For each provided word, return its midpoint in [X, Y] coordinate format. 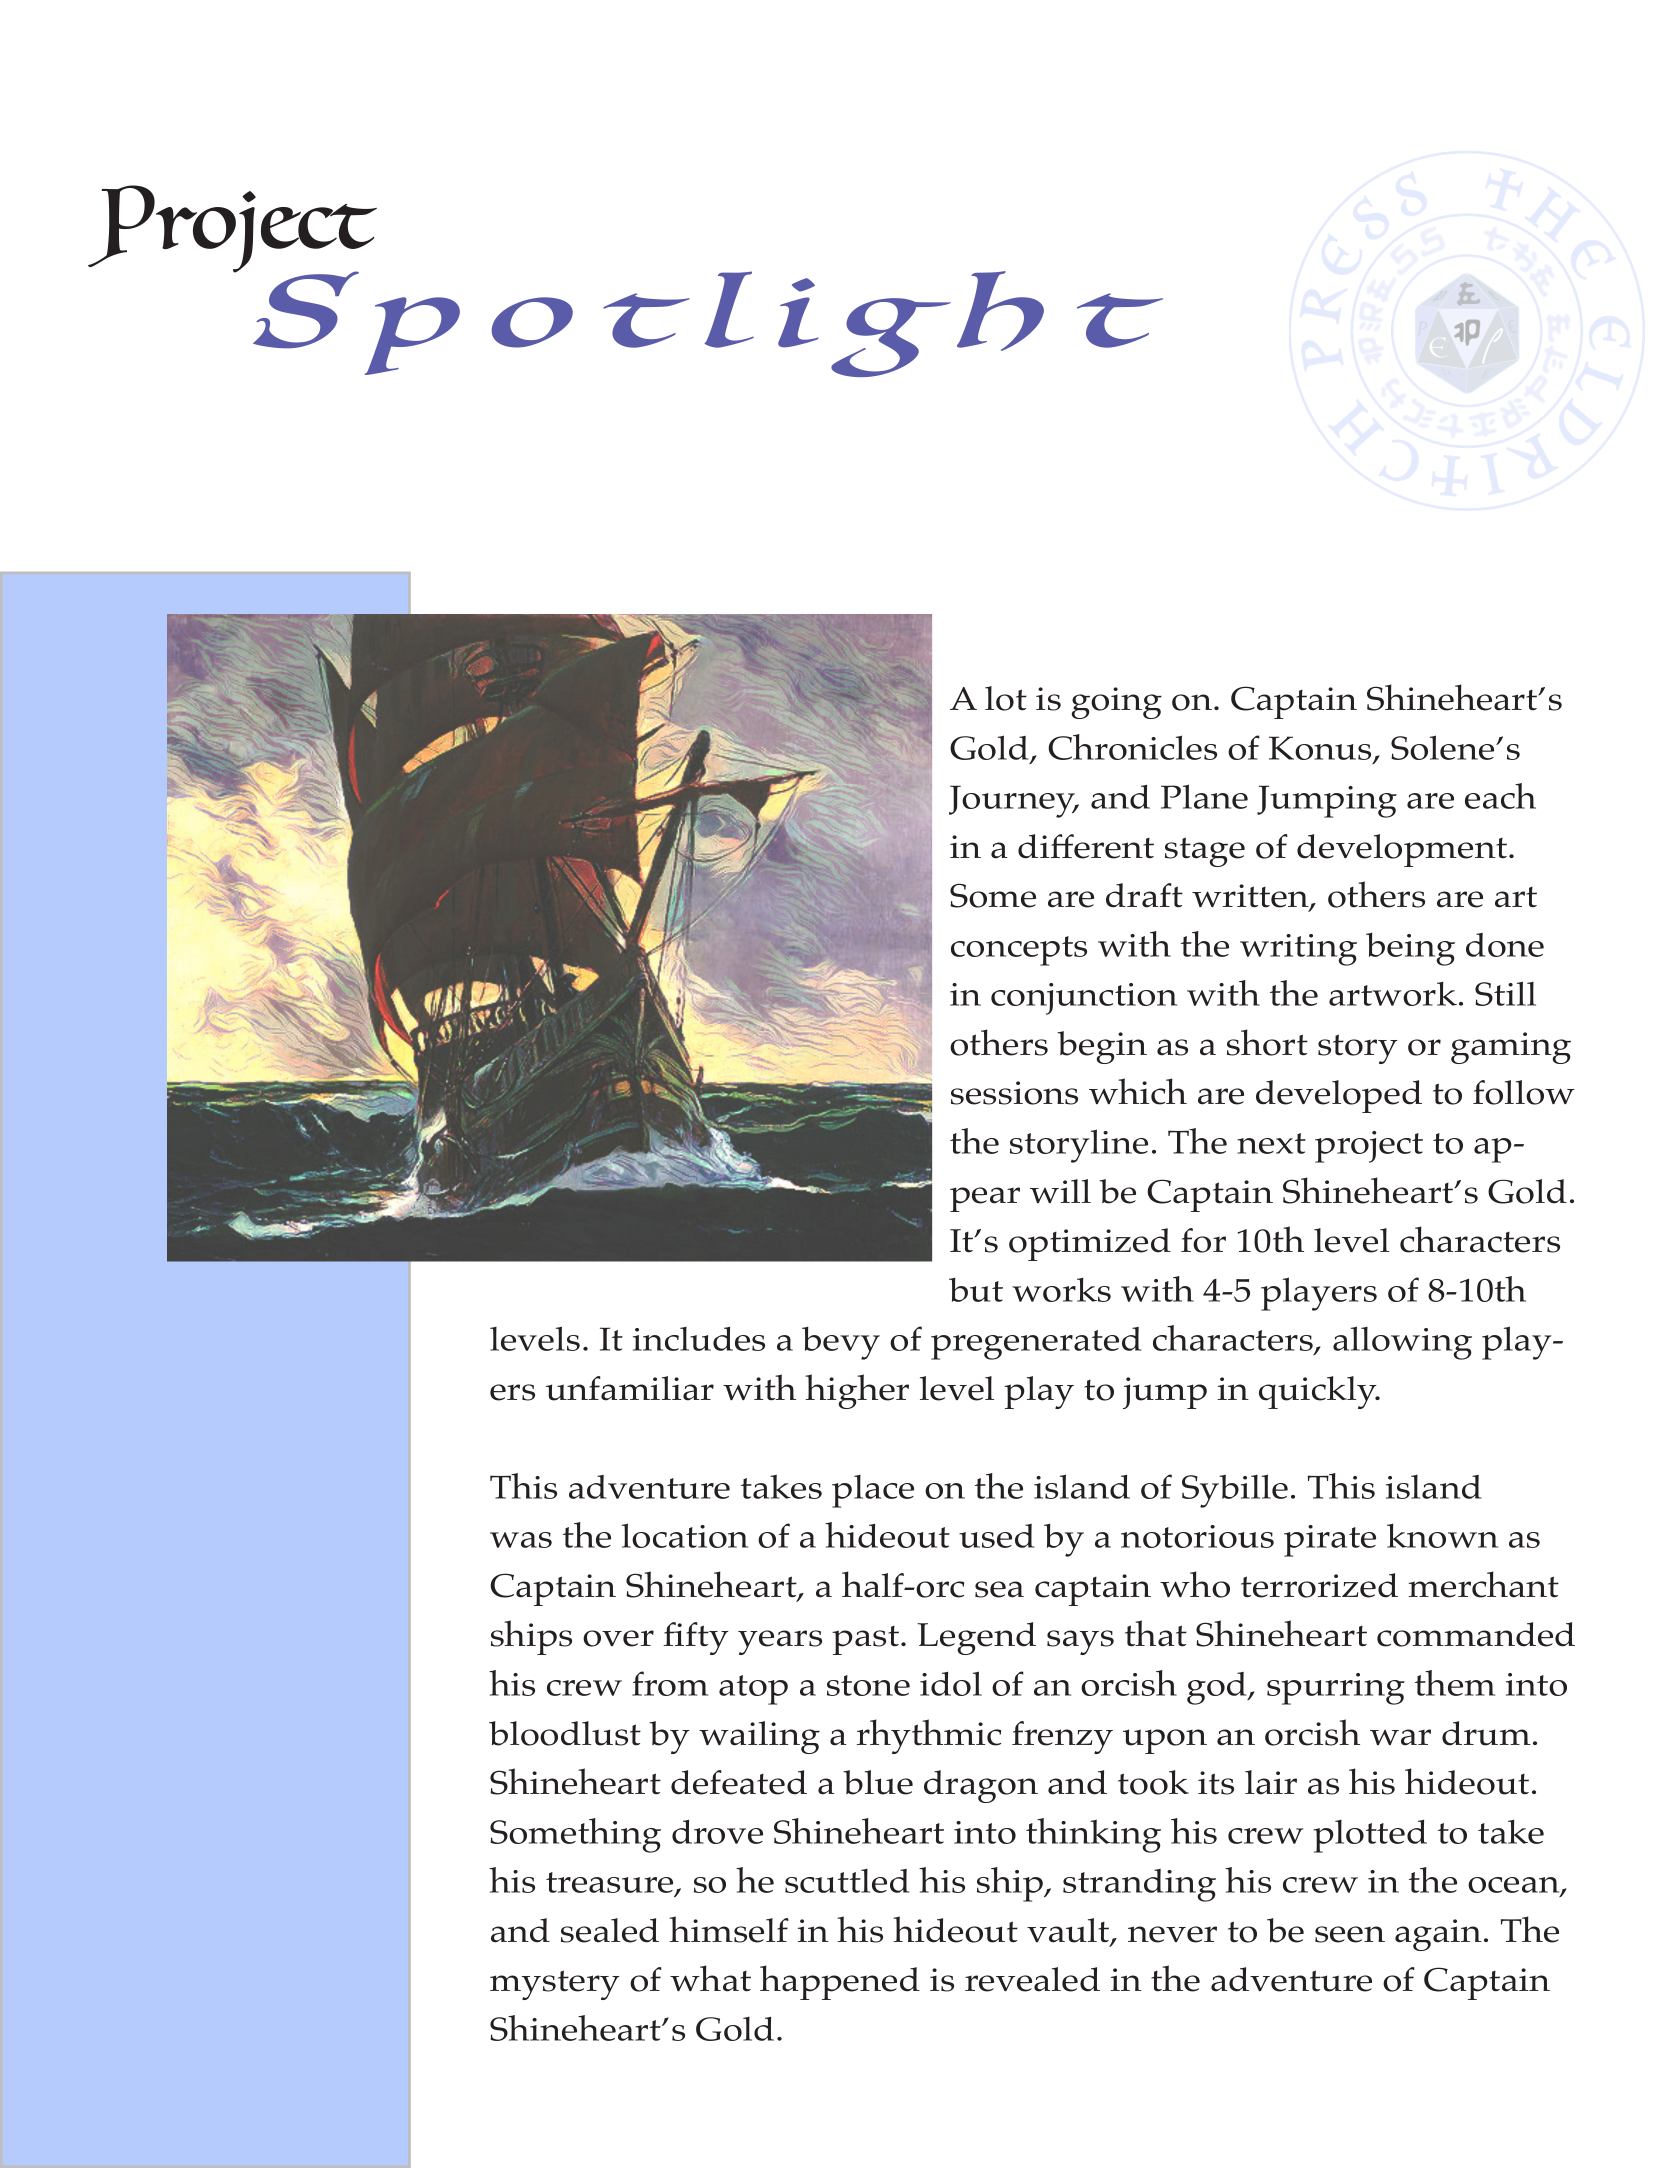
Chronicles [1132, 747]
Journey [1013, 801]
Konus [1320, 748]
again [1438, 1935]
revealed [1032, 1979]
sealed [610, 1930]
